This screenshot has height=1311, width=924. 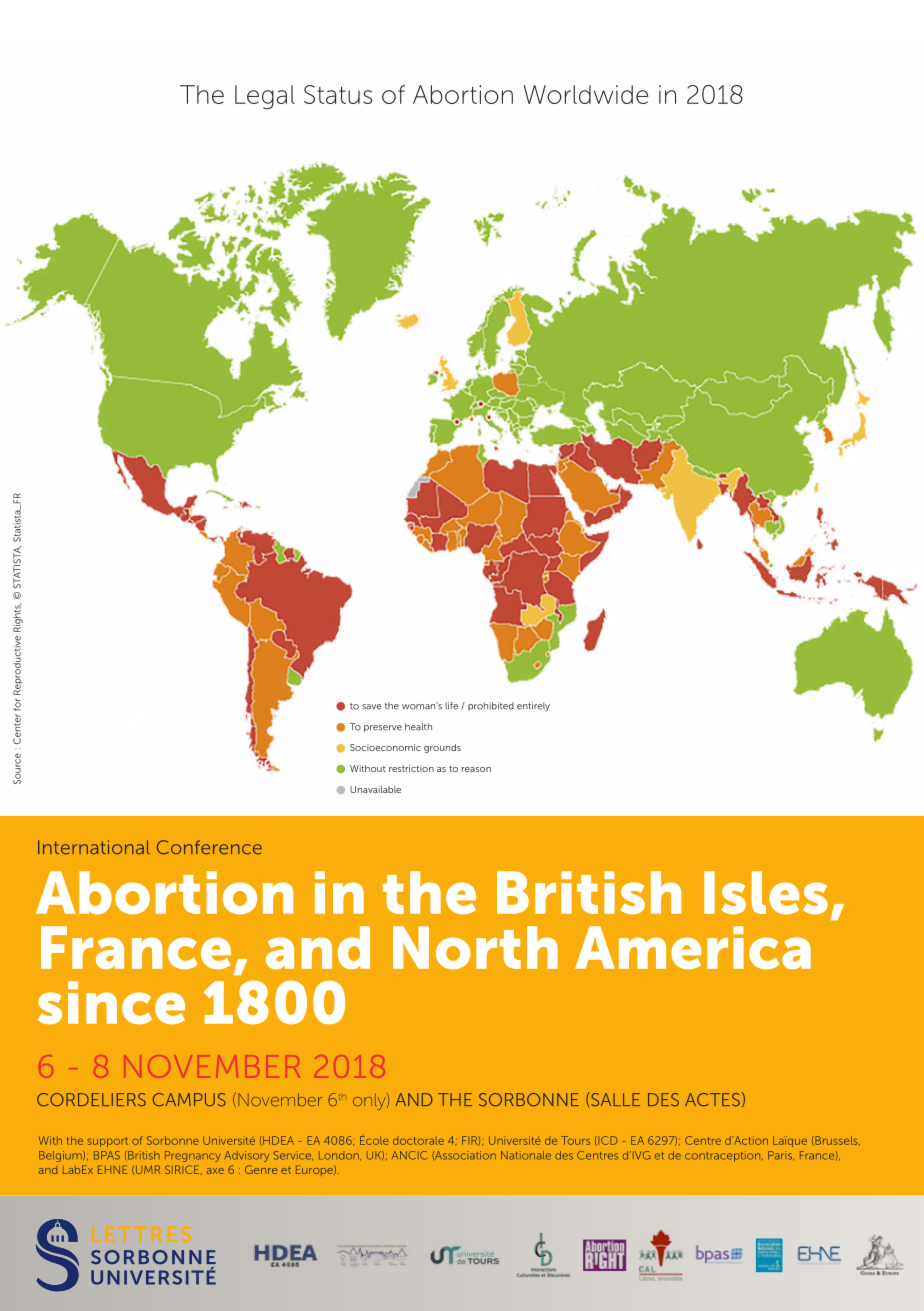 What do you see at coordinates (475, 947) in the screenshot?
I see `North` at bounding box center [475, 947].
